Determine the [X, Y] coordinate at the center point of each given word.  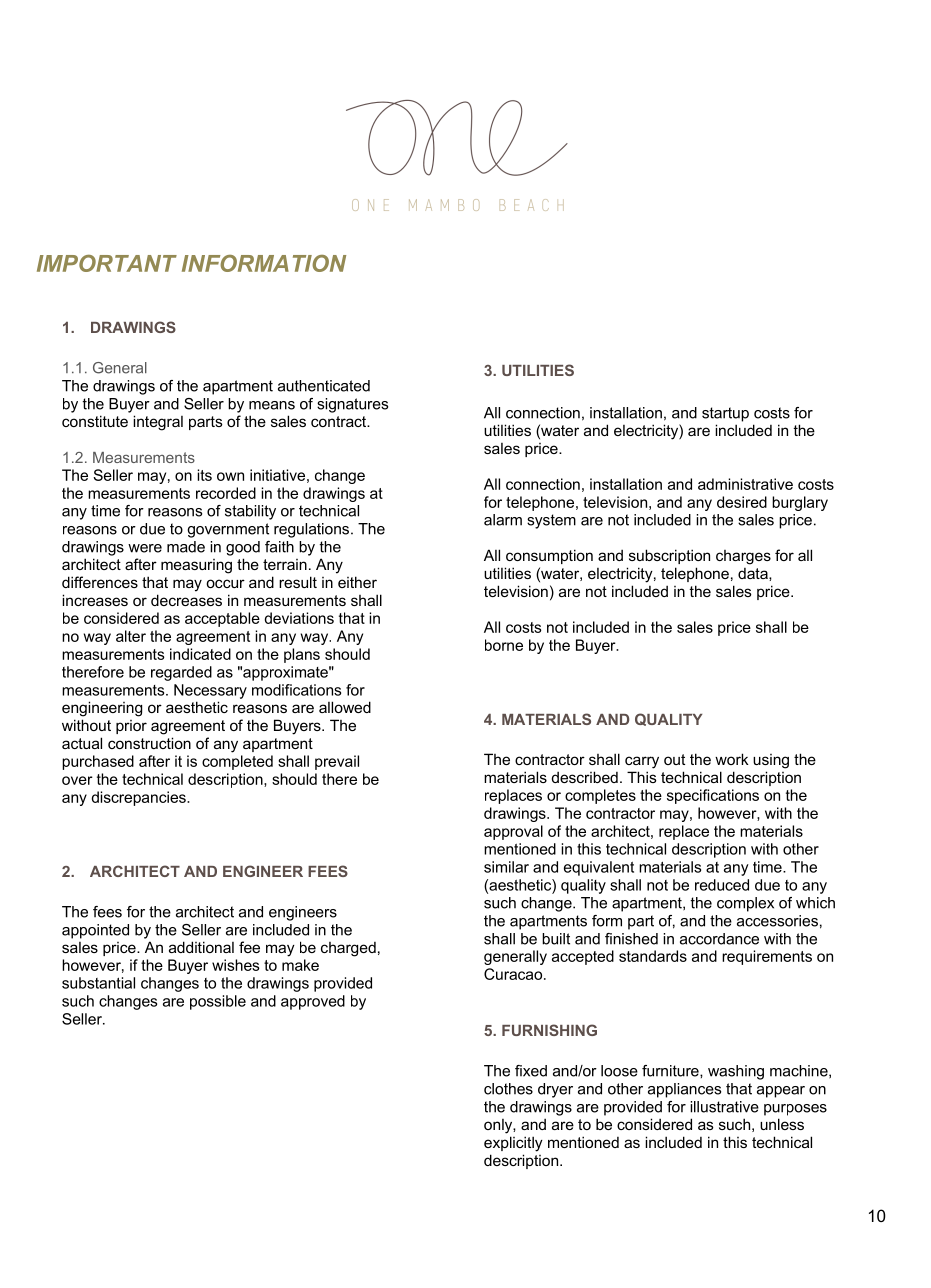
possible [218, 1002]
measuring [196, 566]
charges [743, 557]
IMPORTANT [107, 263]
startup [725, 414]
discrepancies [139, 798]
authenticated [324, 386]
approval [513, 832]
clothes [508, 1089]
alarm [503, 520]
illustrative [724, 1107]
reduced [722, 885]
